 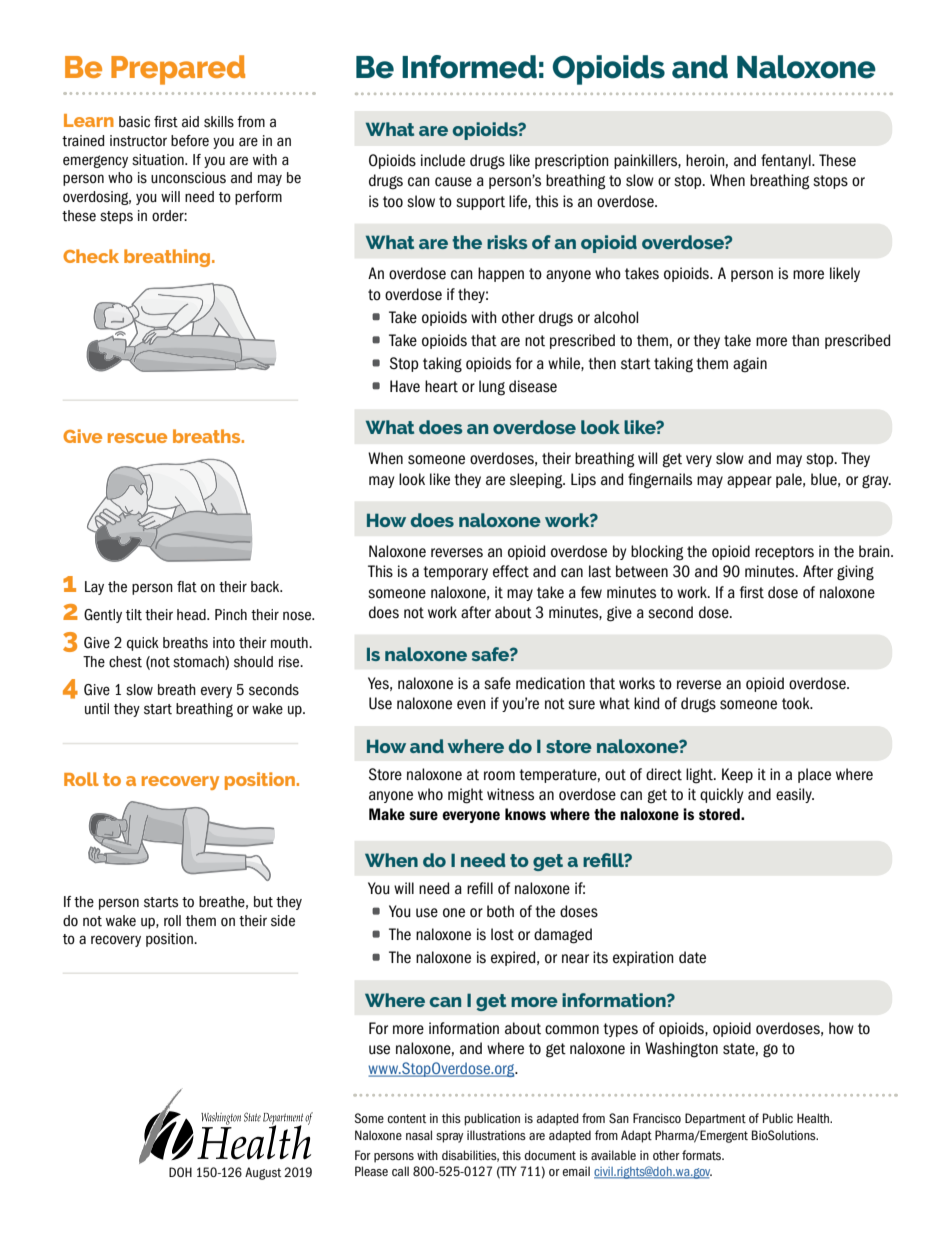 I want to click on illustrations, so click(x=496, y=1135).
